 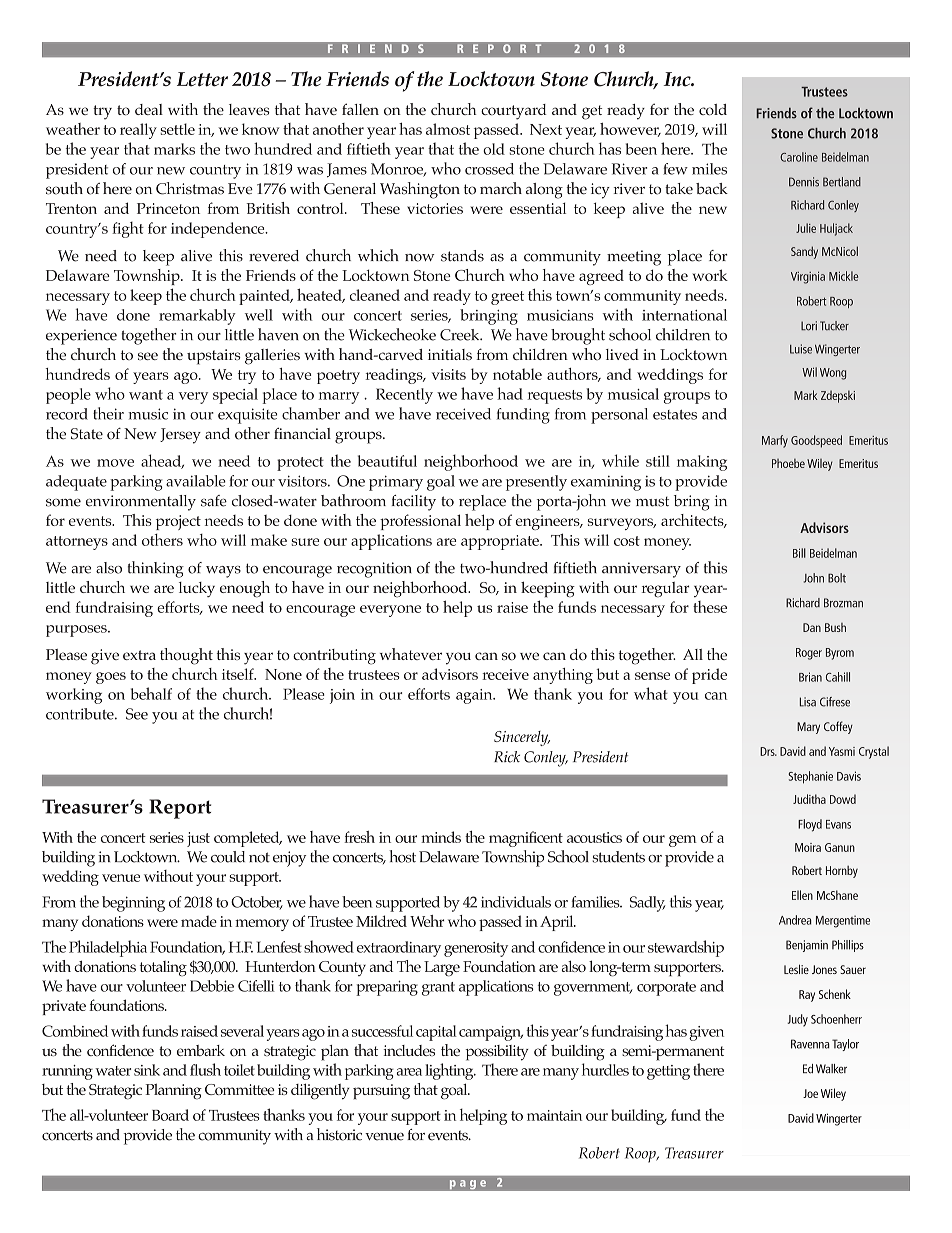 I want to click on Dan, so click(x=812, y=627).
